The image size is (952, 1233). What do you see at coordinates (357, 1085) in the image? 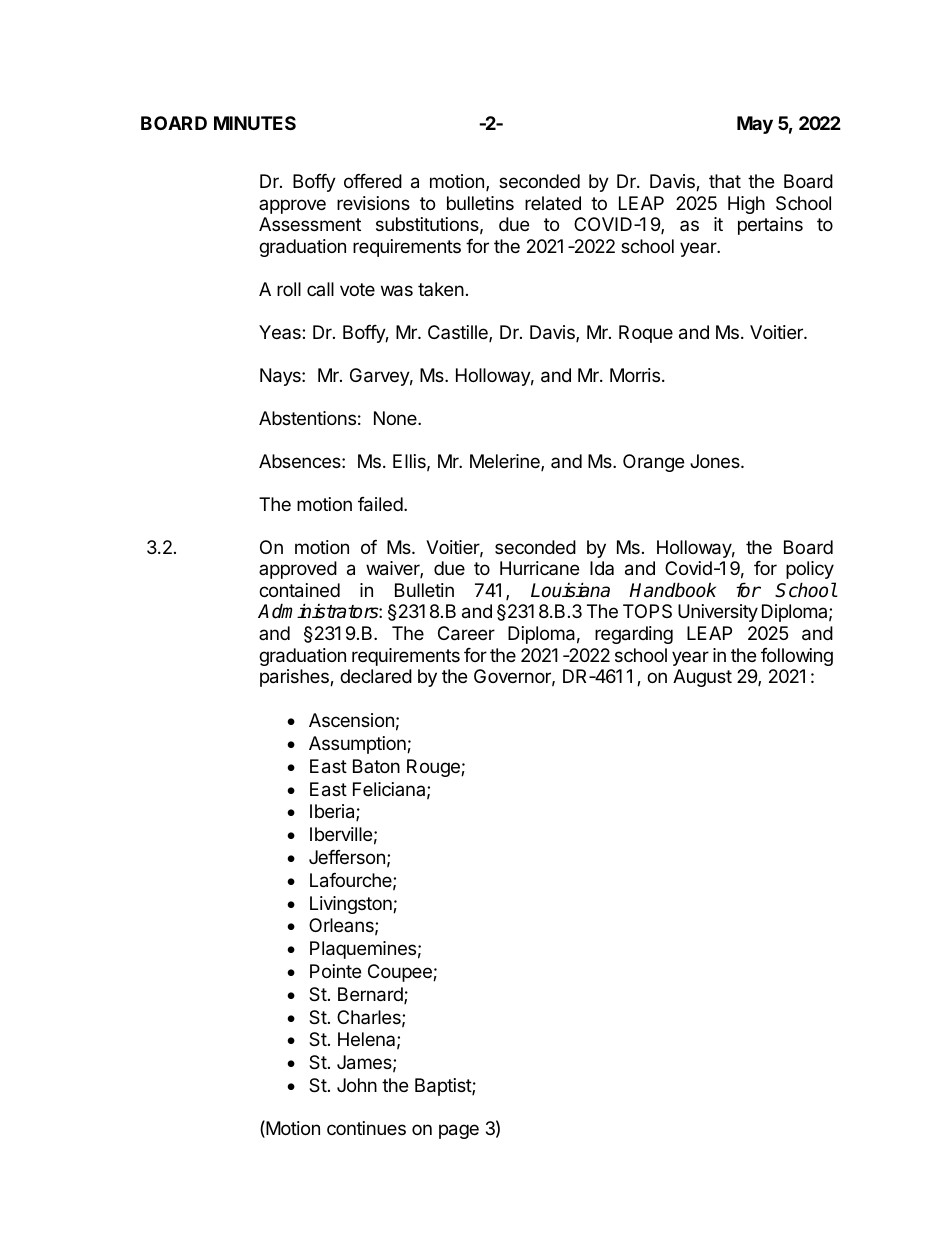
I see `John` at bounding box center [357, 1085].
